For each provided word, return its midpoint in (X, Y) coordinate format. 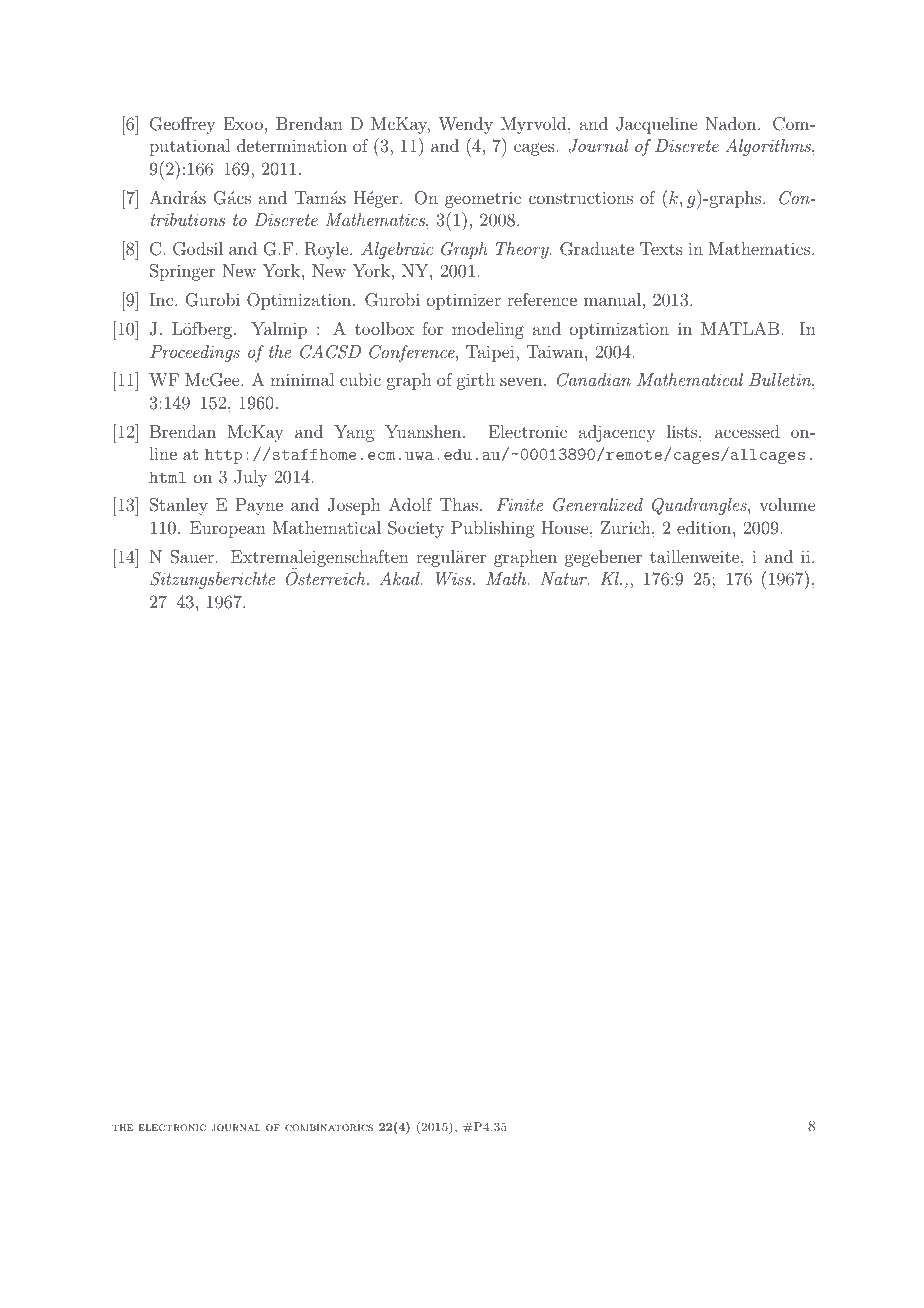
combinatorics (329, 1127)
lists (682, 431)
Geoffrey (183, 125)
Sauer (192, 557)
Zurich (627, 527)
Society (416, 529)
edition (704, 527)
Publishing (493, 529)
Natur (564, 578)
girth (476, 381)
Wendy (465, 125)
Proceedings (195, 353)
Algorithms (769, 147)
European (228, 529)
